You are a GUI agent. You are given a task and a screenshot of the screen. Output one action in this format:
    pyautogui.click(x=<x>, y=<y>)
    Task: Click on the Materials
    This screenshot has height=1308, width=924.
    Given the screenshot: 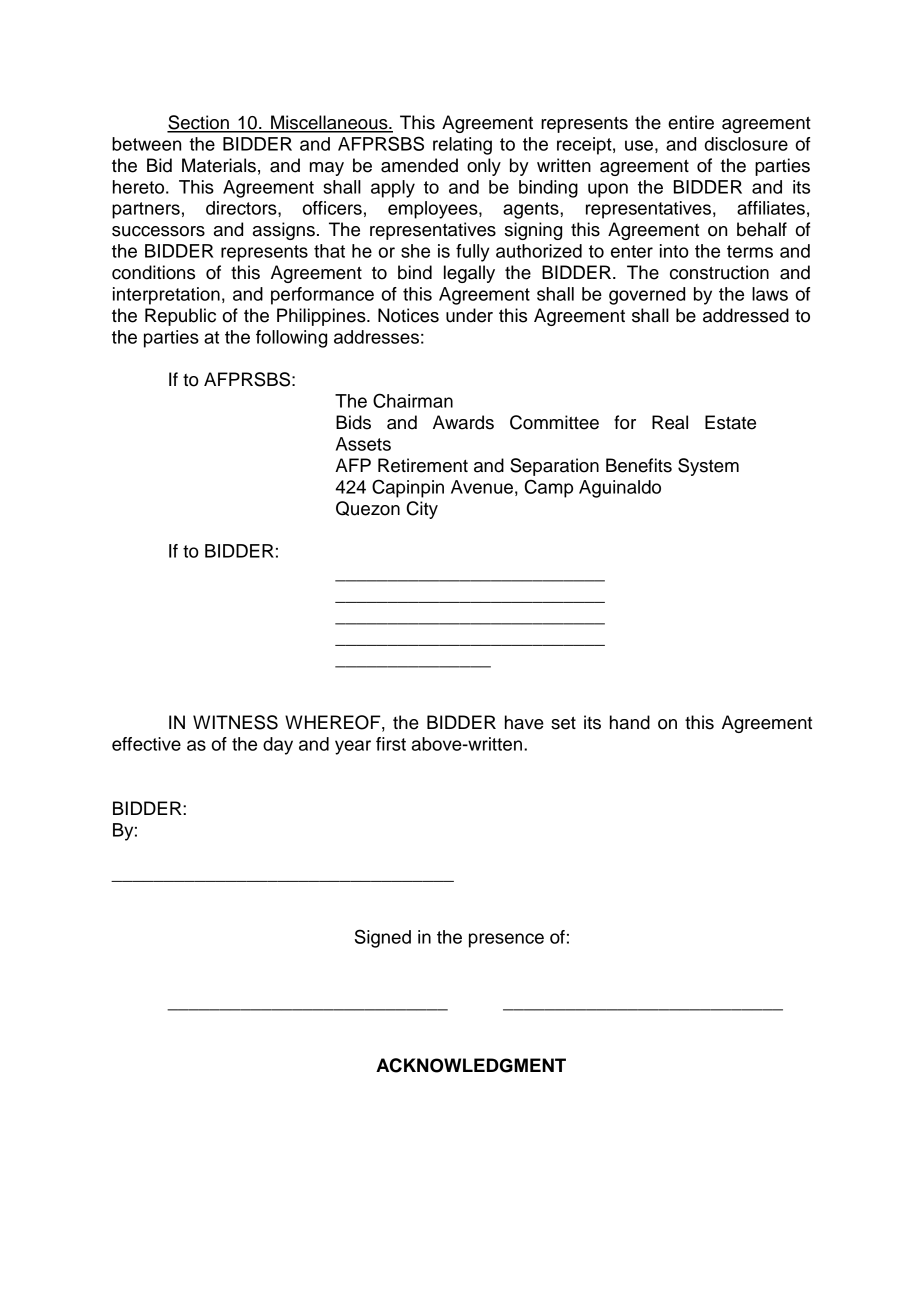 What is the action you would take?
    pyautogui.click(x=219, y=165)
